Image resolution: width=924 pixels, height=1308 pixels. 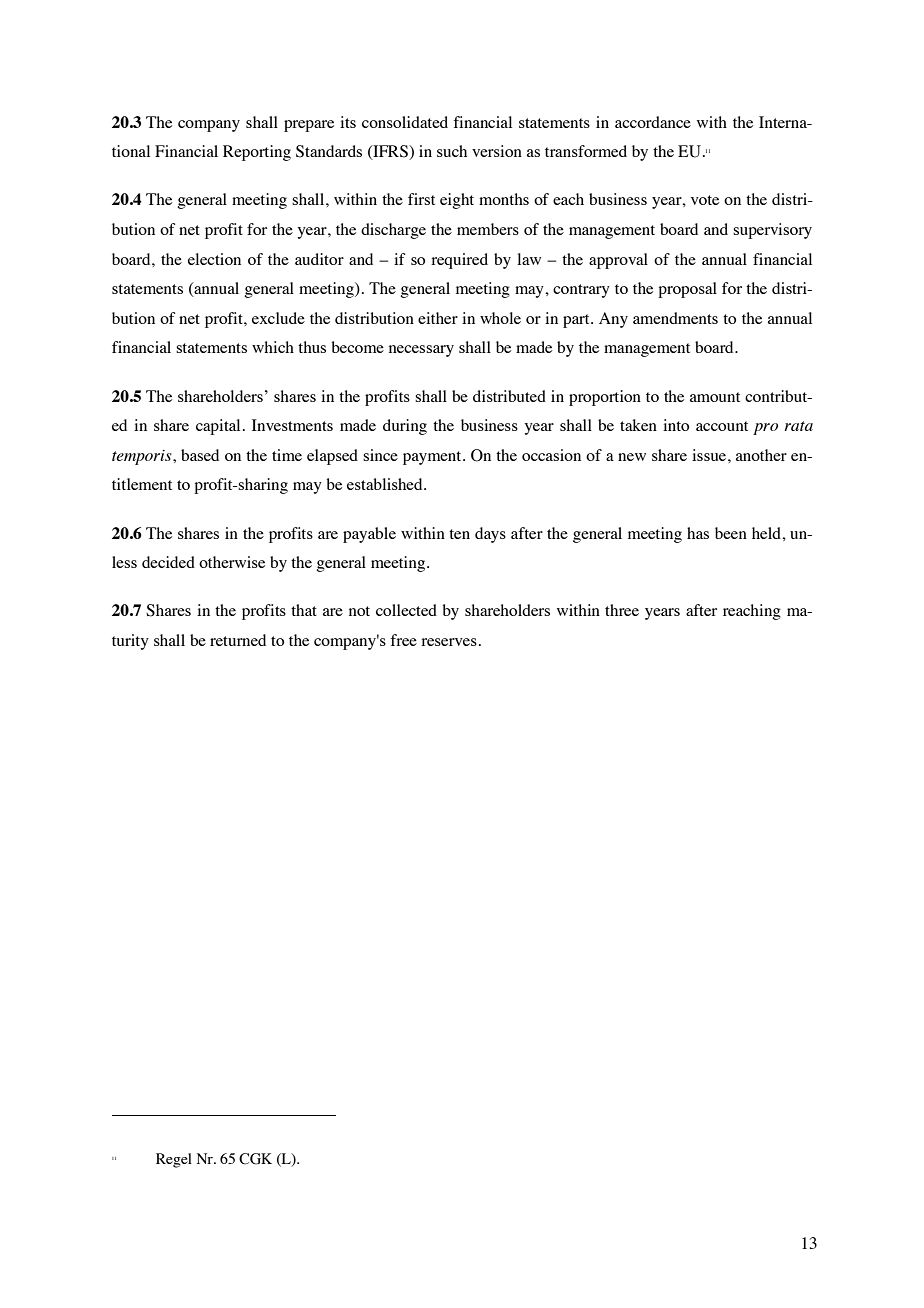 What do you see at coordinates (238, 640) in the document?
I see `returned` at bounding box center [238, 640].
